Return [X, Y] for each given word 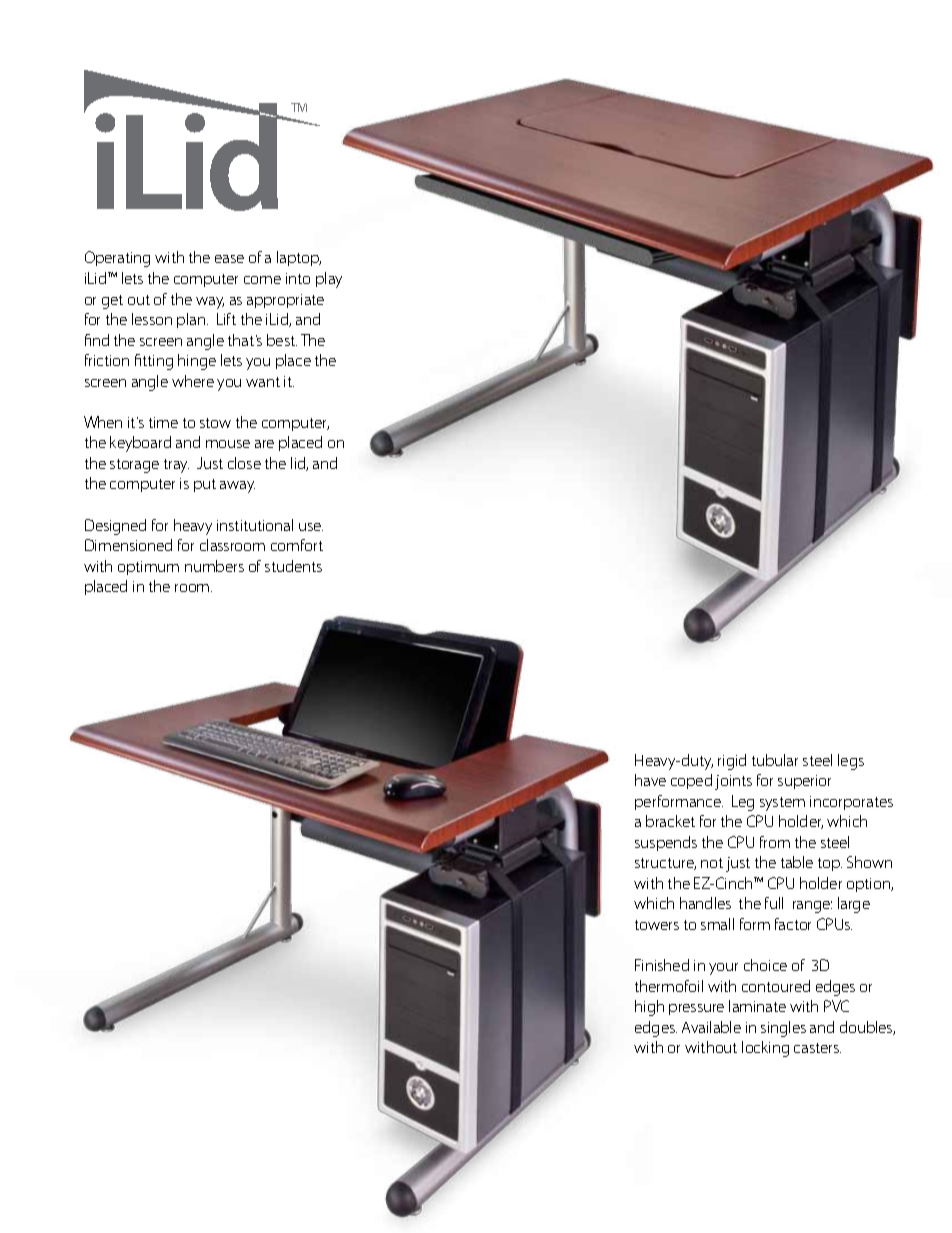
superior [804, 782]
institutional [255, 525]
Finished [662, 965]
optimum [148, 568]
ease [229, 259]
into [298, 278]
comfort [297, 545]
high [649, 1008]
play [329, 280]
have [650, 780]
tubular [775, 760]
